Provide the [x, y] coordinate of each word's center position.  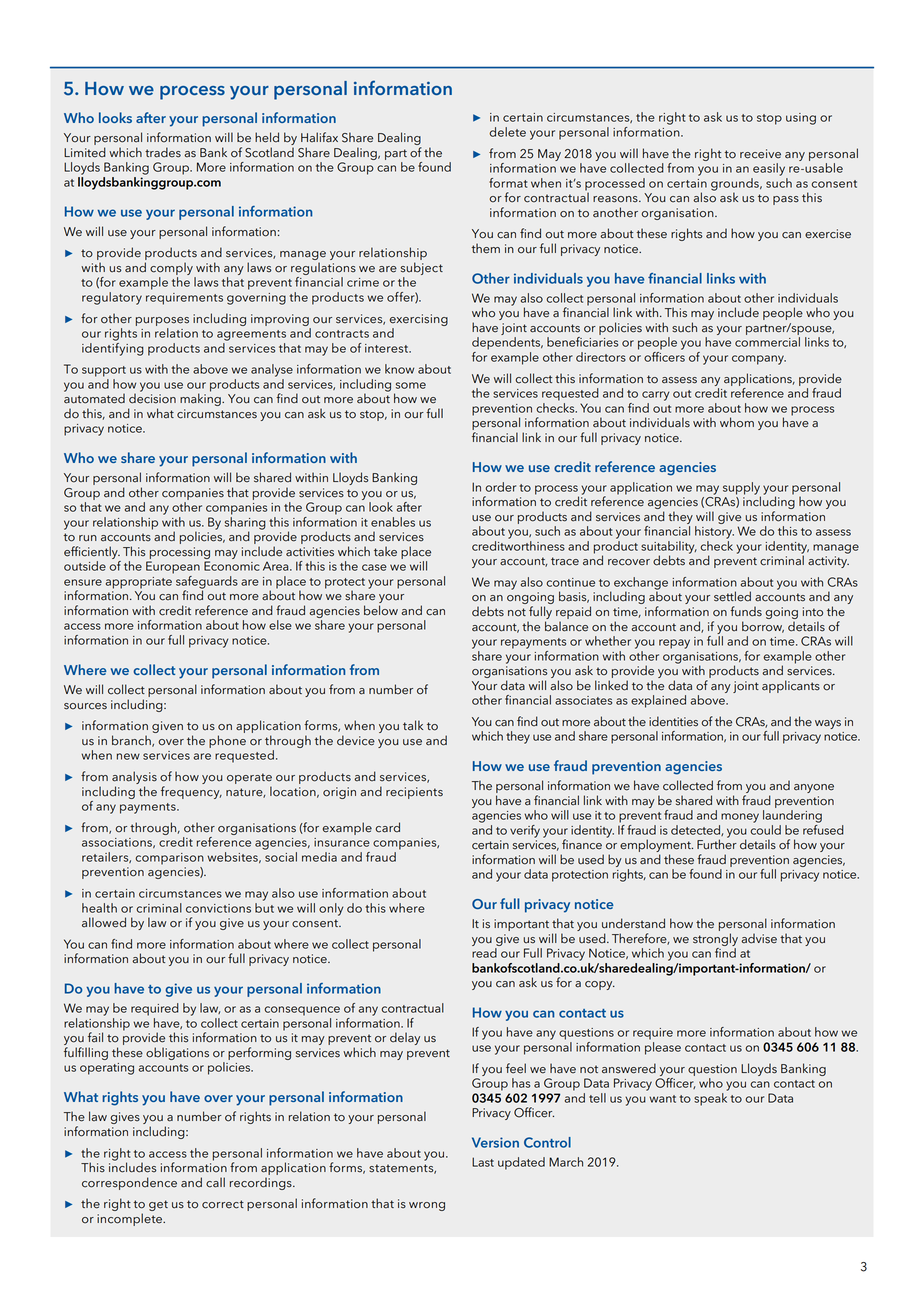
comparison [169, 859]
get [158, 1205]
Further [717, 843]
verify [525, 831]
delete [507, 132]
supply [742, 489]
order [500, 487]
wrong [427, 1206]
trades [163, 152]
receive [760, 154]
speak [711, 1098]
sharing [245, 524]
